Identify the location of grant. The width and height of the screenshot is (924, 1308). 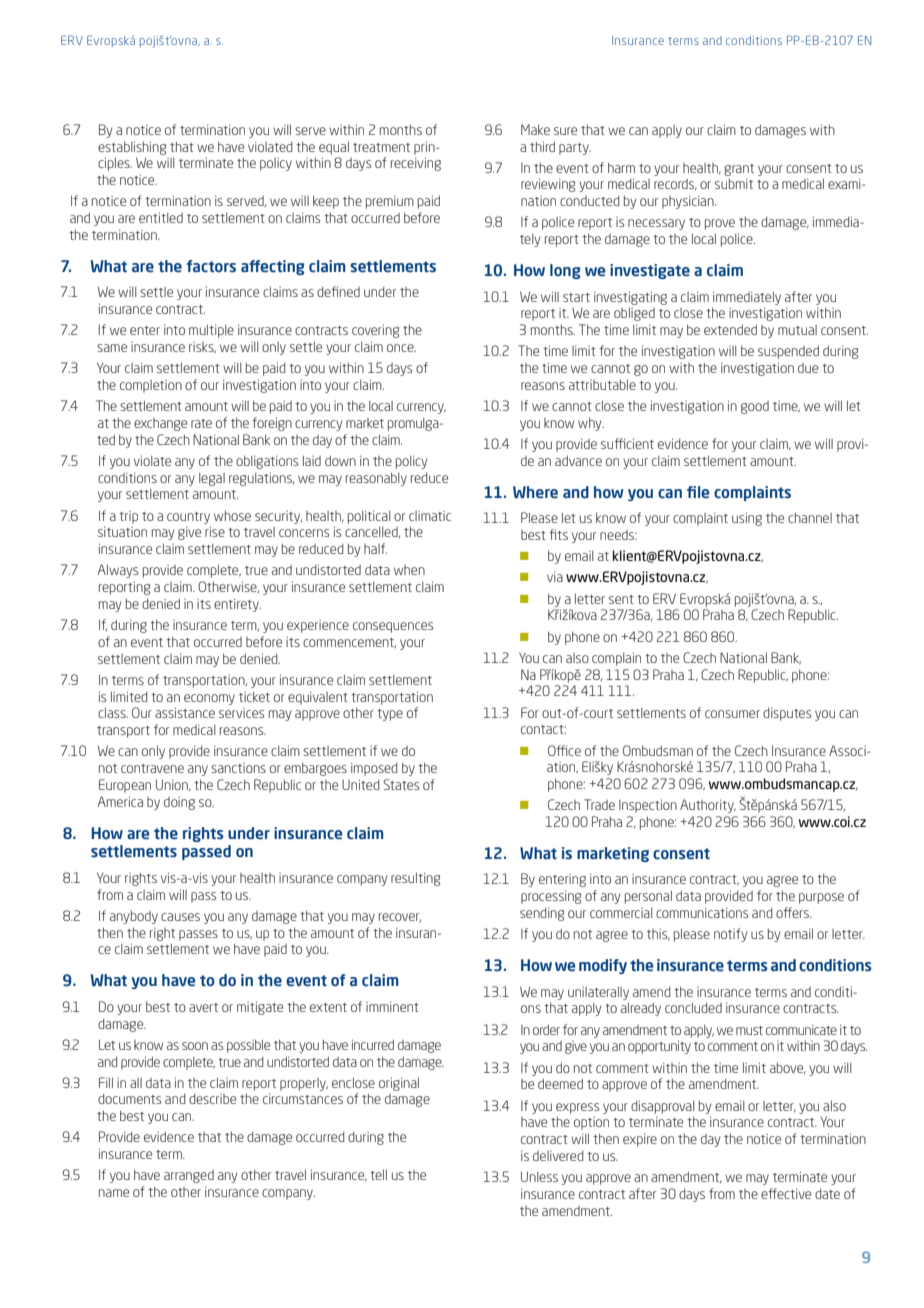
(739, 170).
